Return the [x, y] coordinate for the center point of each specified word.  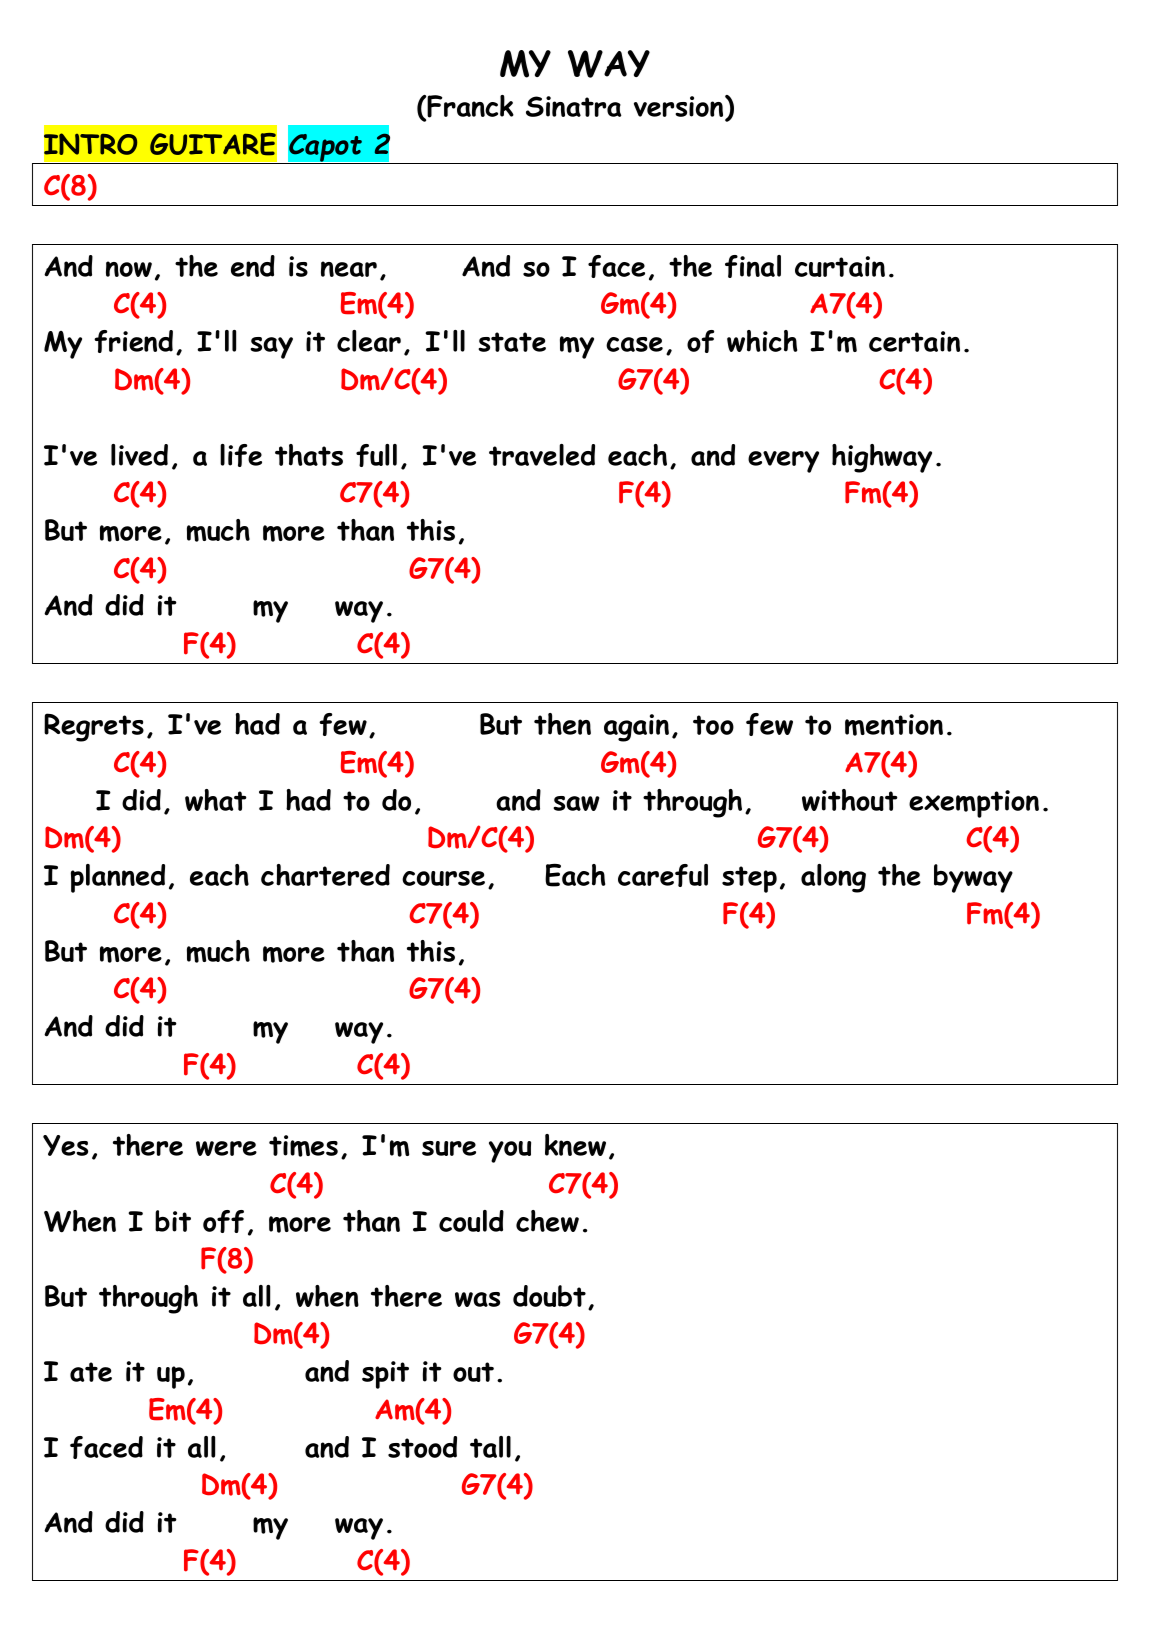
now [129, 269]
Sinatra [574, 106]
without [850, 800]
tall [490, 1447]
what [216, 800]
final [753, 266]
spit [385, 1375]
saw [576, 803]
